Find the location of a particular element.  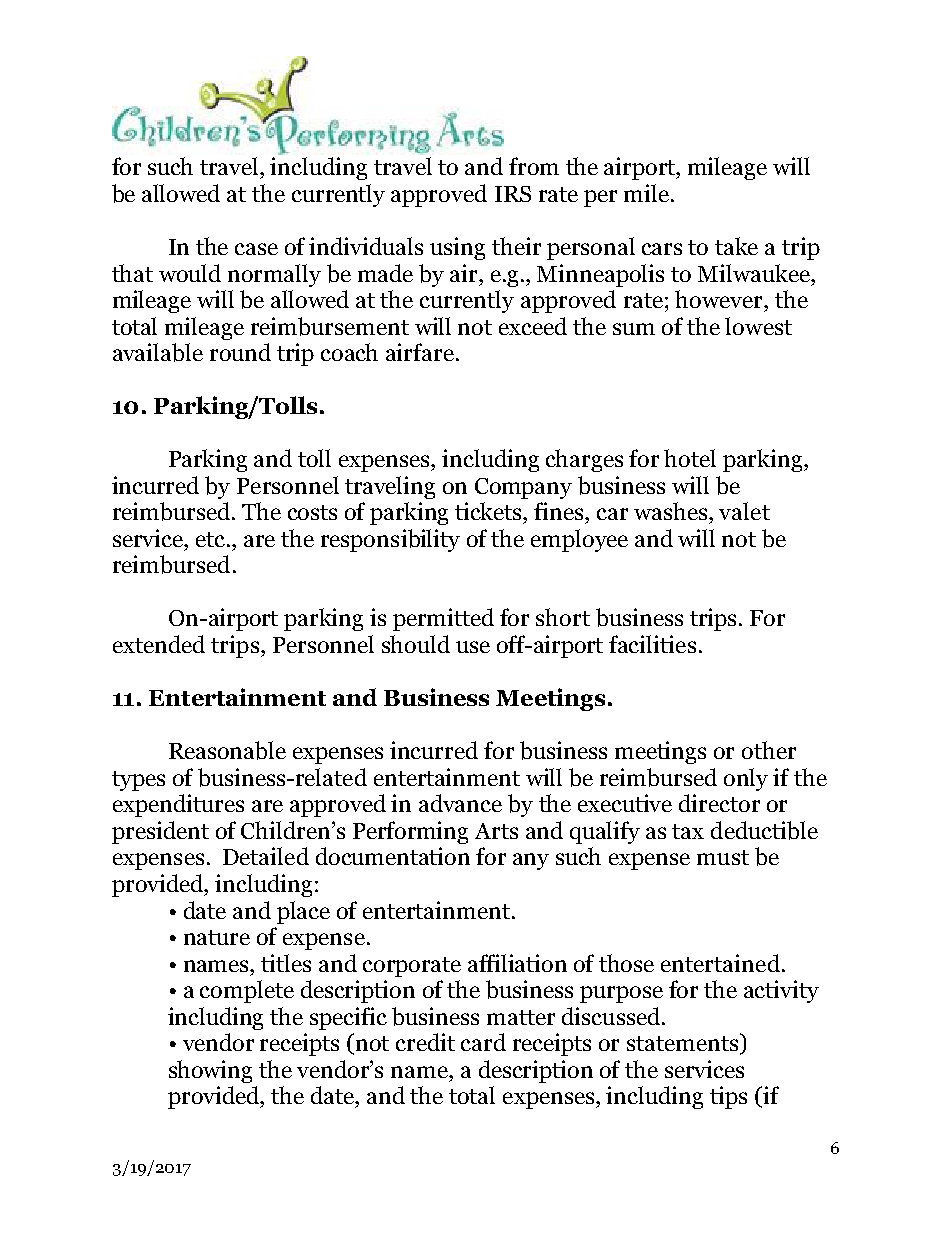

statements is located at coordinates (684, 1044).
